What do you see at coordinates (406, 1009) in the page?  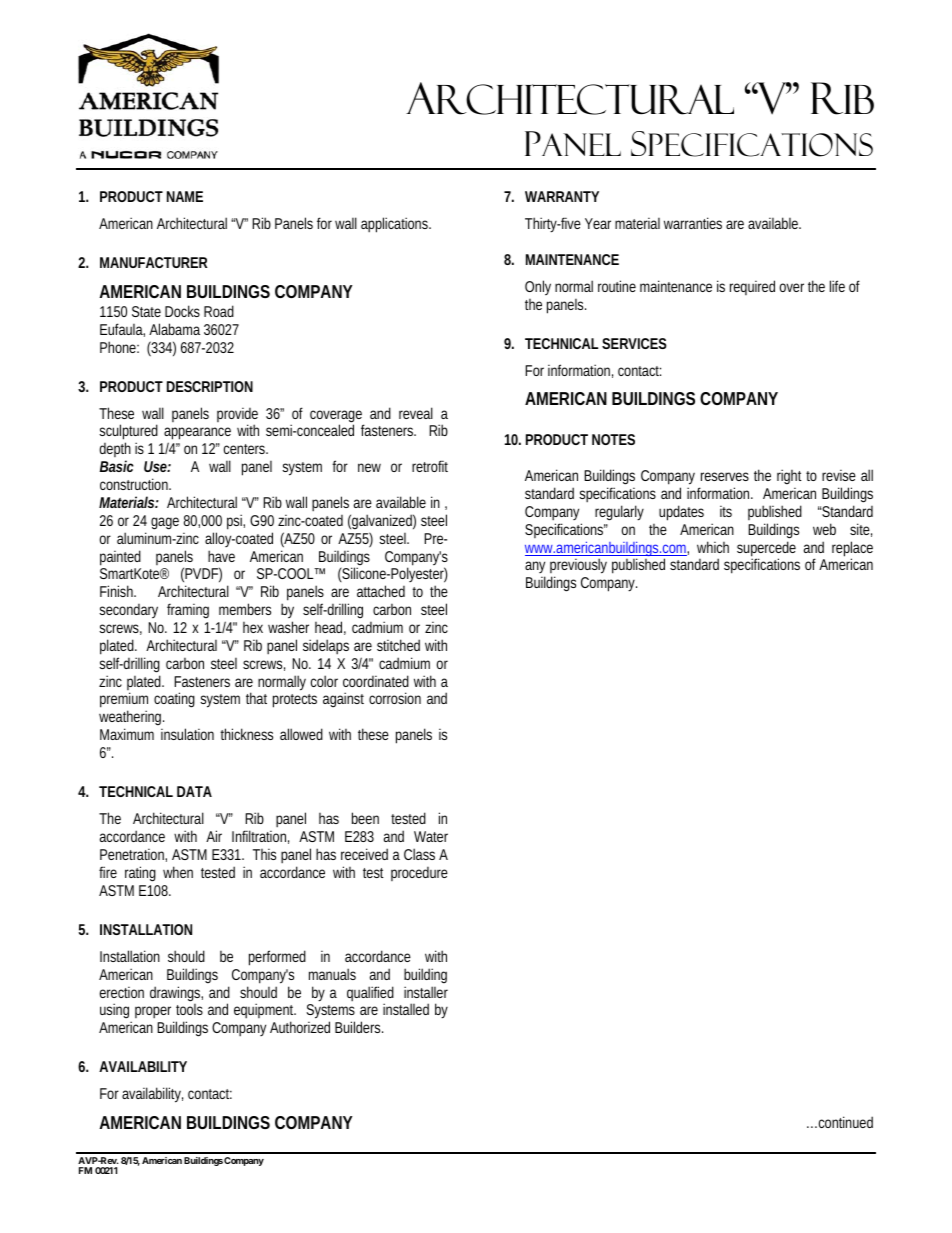 I see `installed` at bounding box center [406, 1009].
